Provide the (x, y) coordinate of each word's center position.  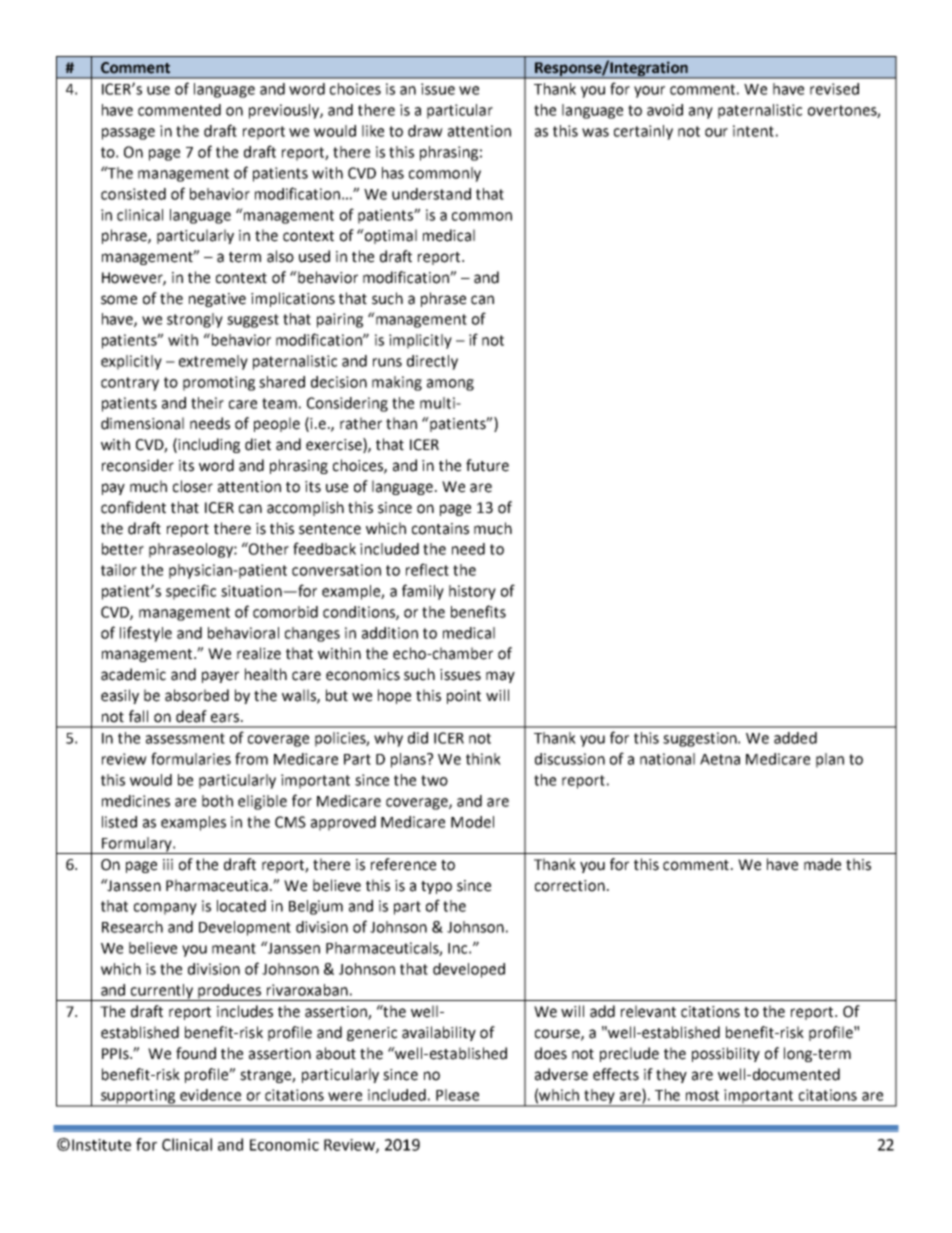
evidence (210, 1095)
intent (753, 131)
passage (128, 134)
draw (425, 131)
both (217, 801)
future (487, 465)
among (450, 385)
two (434, 780)
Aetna (720, 759)
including (209, 445)
